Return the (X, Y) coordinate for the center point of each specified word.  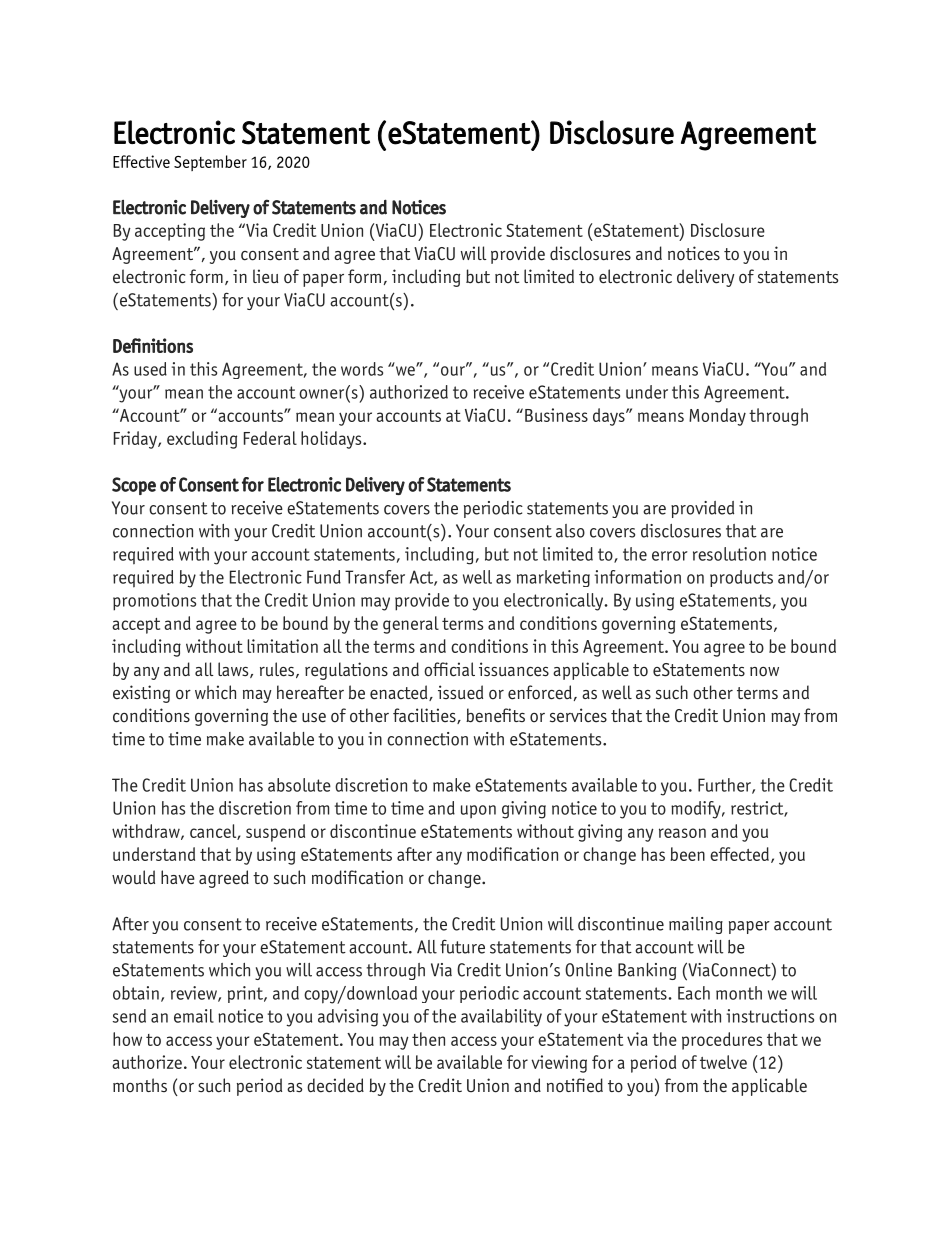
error (670, 556)
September (210, 163)
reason (682, 833)
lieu (266, 276)
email (194, 1016)
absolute (299, 785)
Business (556, 415)
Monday (717, 417)
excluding (202, 440)
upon (478, 811)
